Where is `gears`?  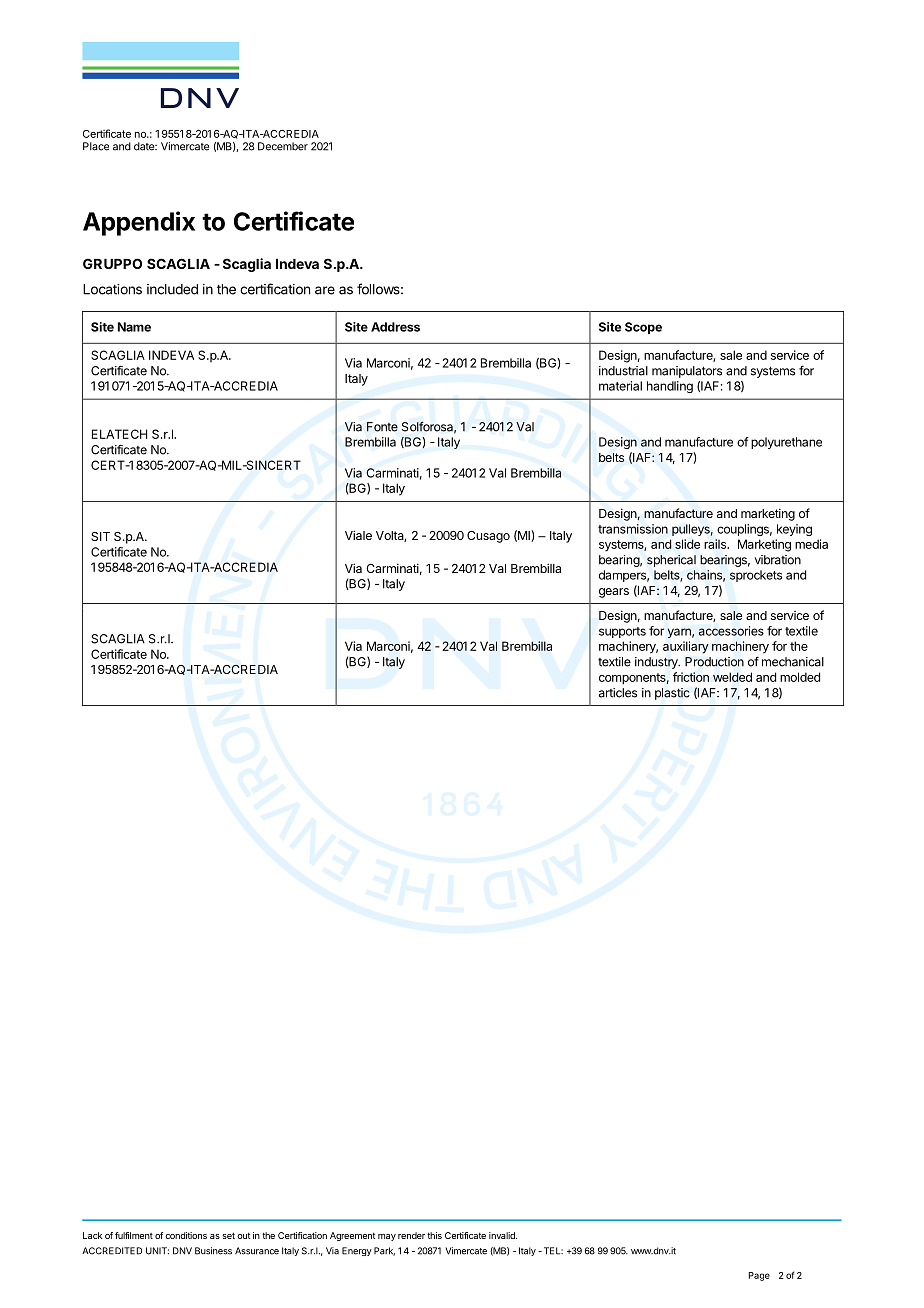
gears is located at coordinates (614, 593).
